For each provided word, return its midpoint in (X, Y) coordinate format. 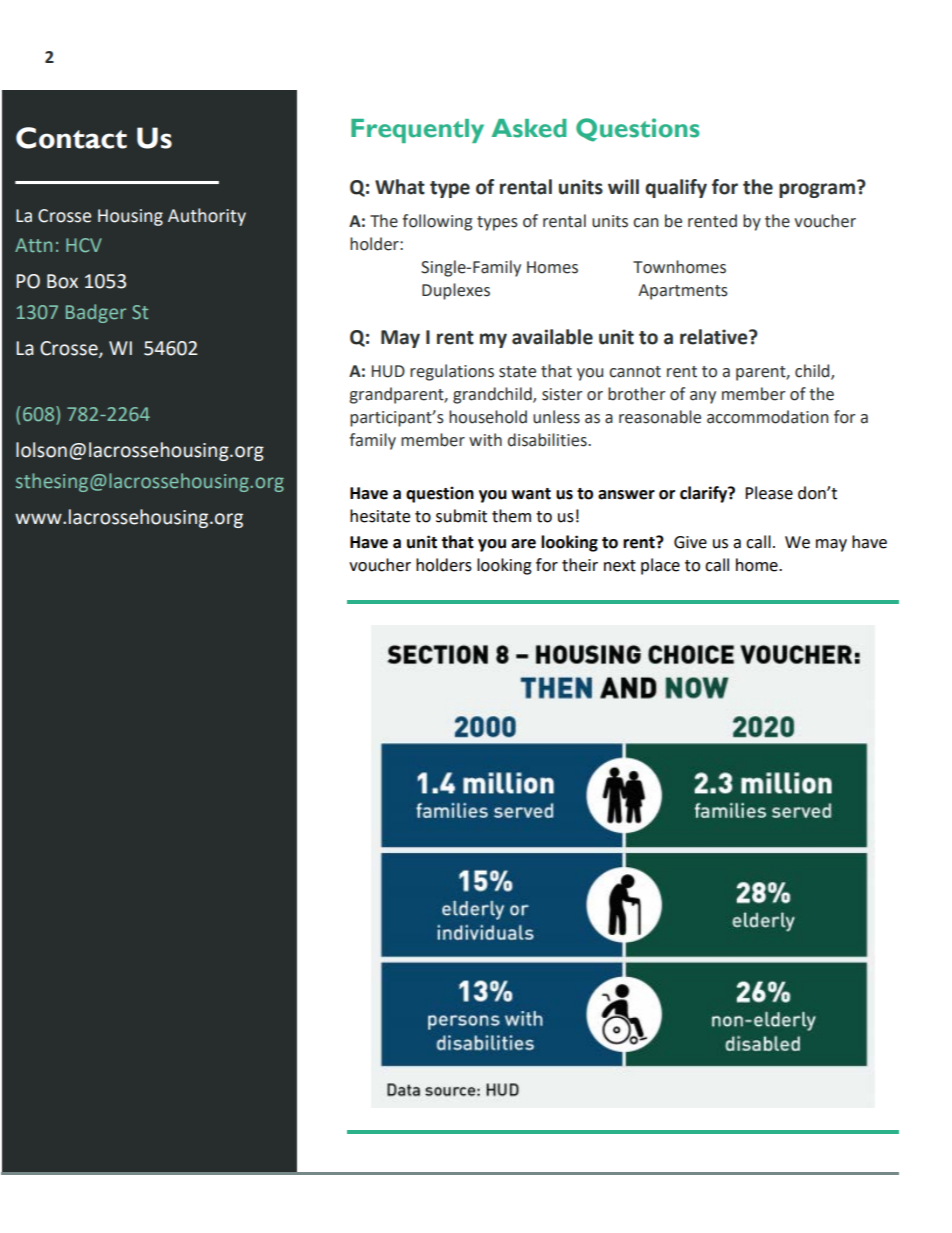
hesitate (380, 516)
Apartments (683, 292)
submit (461, 516)
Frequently (417, 131)
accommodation (767, 417)
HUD (388, 371)
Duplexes (456, 291)
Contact (71, 138)
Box (62, 281)
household (488, 417)
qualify (676, 188)
